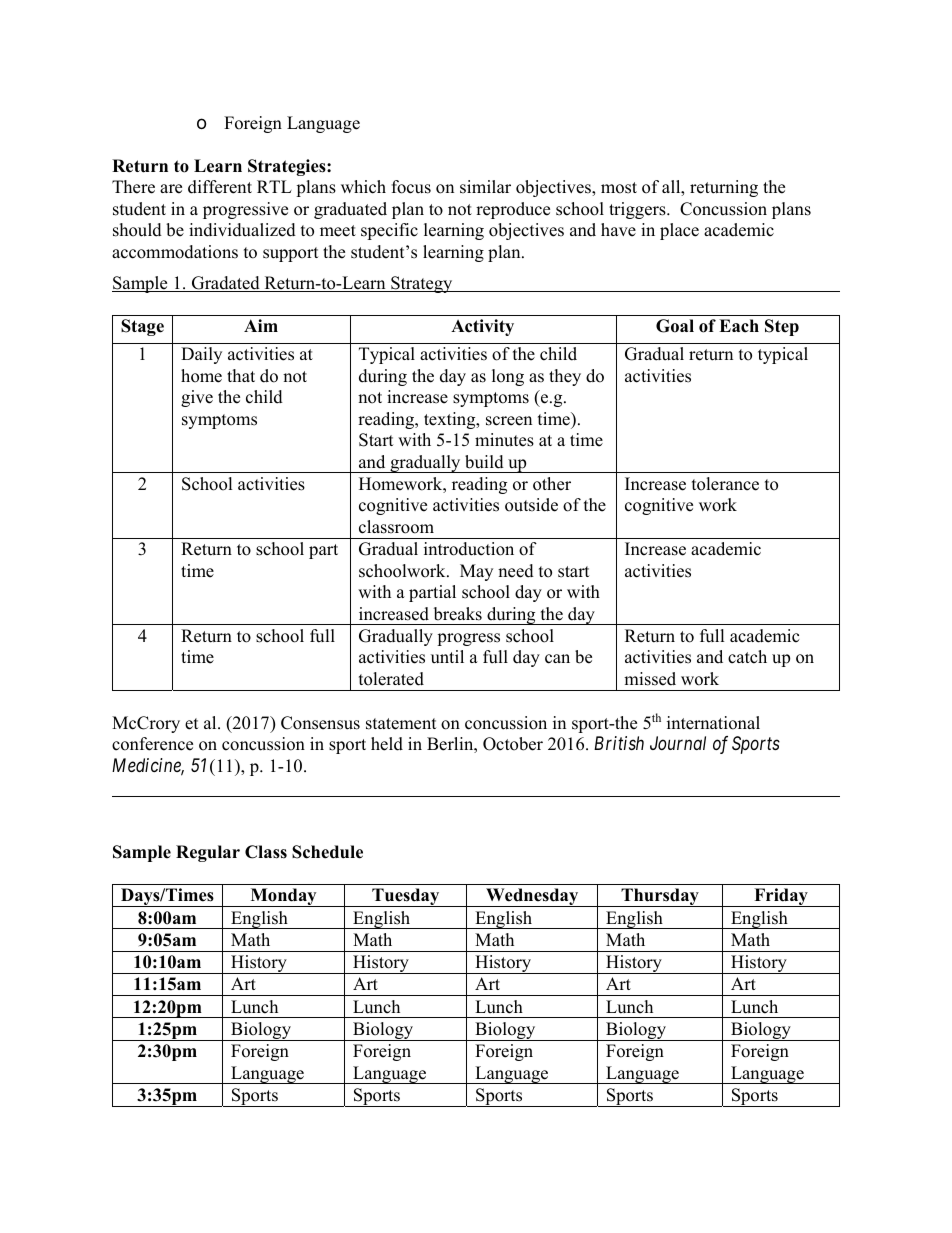 This screenshot has height=1233, width=952. What do you see at coordinates (197, 398) in the screenshot?
I see `give` at bounding box center [197, 398].
